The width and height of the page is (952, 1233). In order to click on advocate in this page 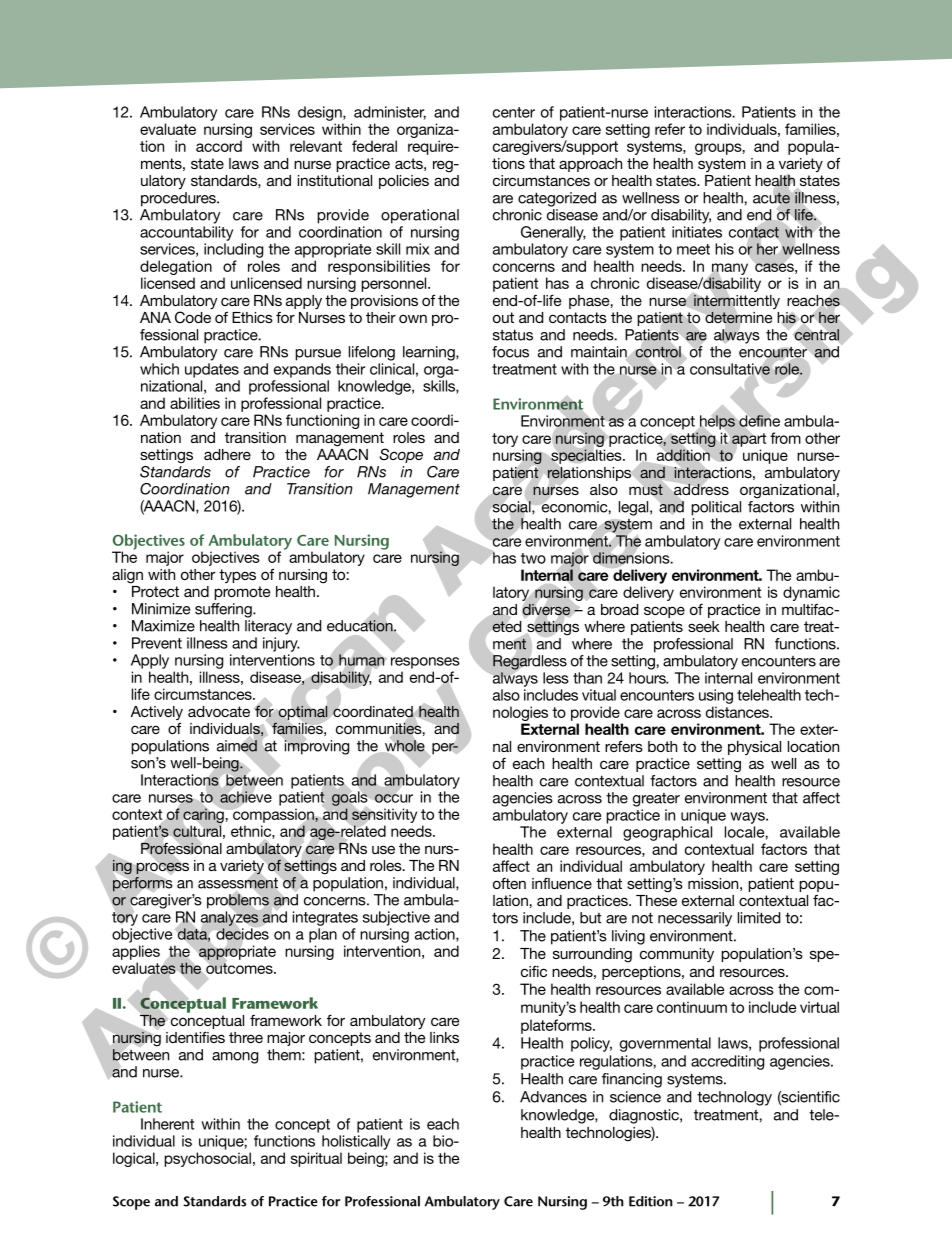, I will do `click(219, 711)`.
